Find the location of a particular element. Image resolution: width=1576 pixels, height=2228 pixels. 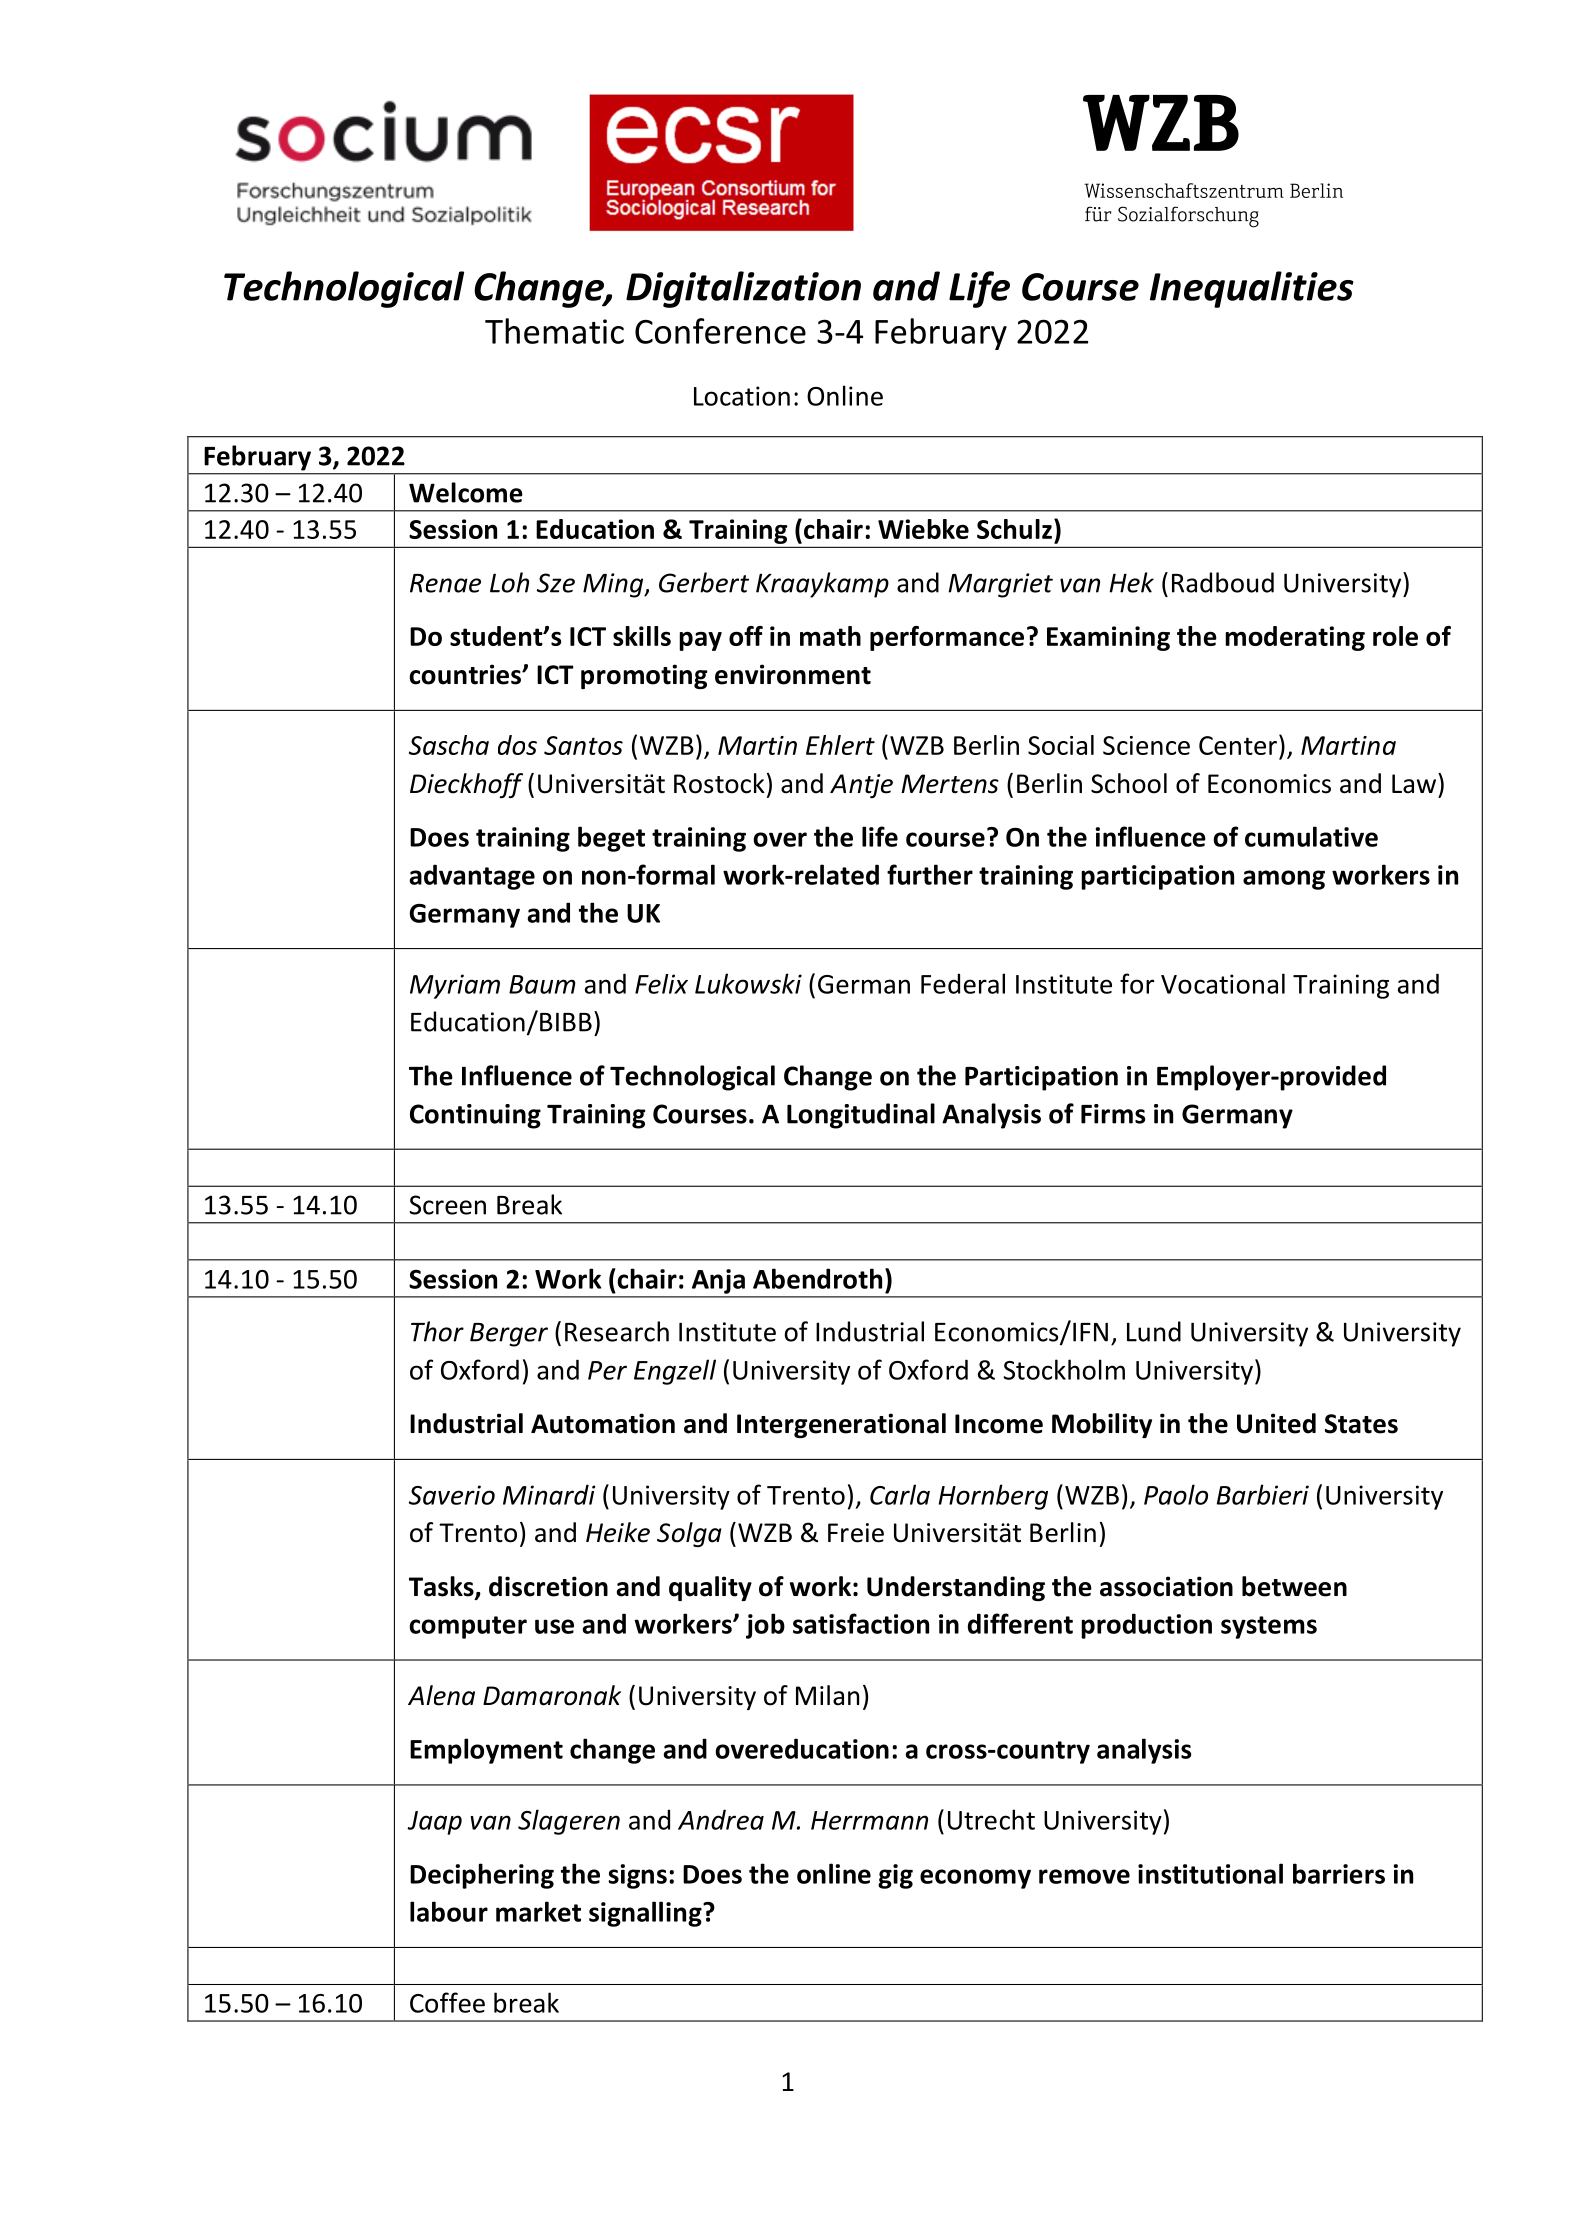

Thematic is located at coordinates (554, 331).
